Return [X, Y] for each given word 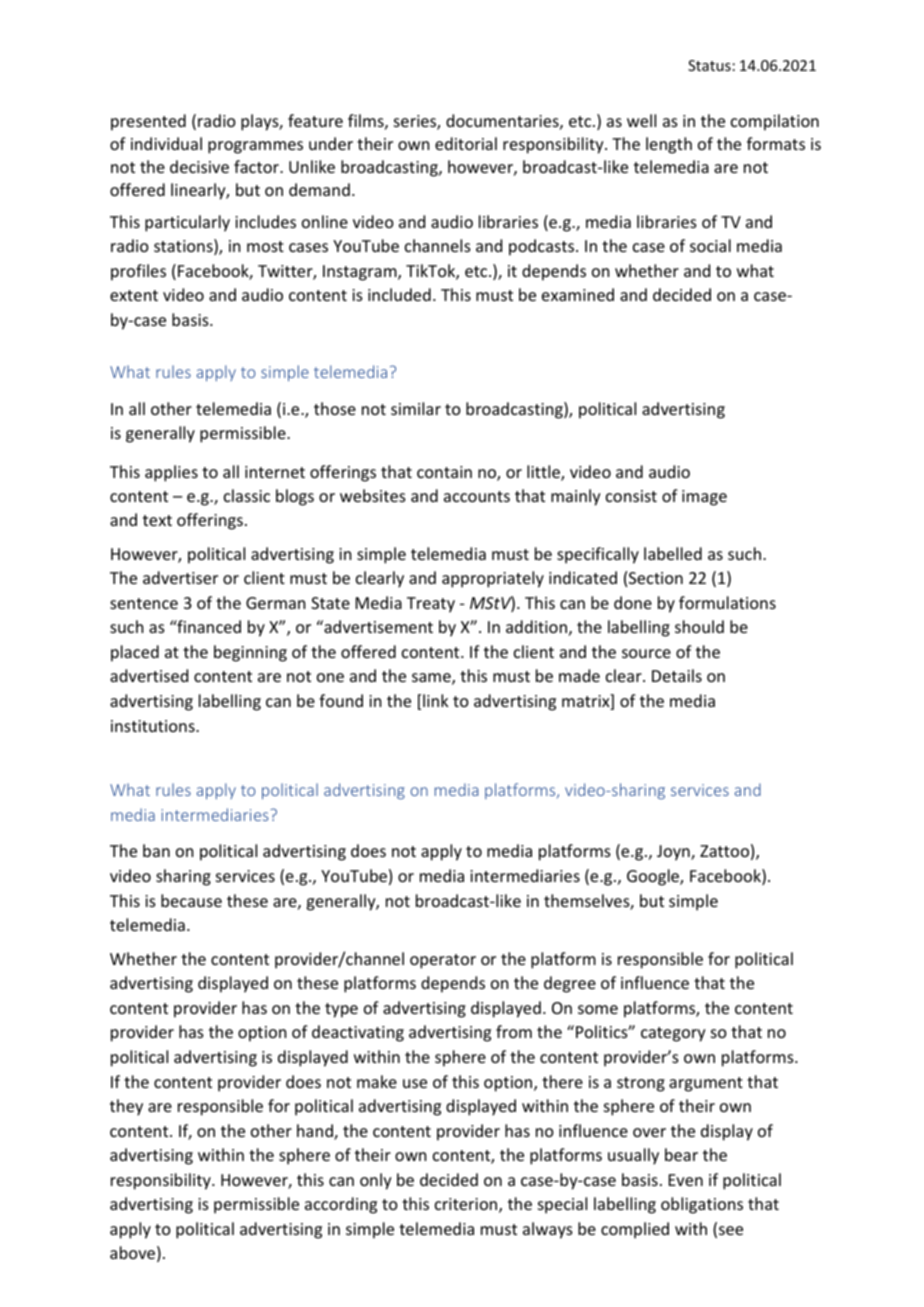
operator [443, 961]
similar [416, 408]
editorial [466, 143]
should [699, 626]
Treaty [431, 605]
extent [134, 295]
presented [148, 122]
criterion [467, 1205]
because [191, 900]
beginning [250, 653]
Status [709, 65]
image [704, 498]
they [126, 1107]
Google [654, 877]
